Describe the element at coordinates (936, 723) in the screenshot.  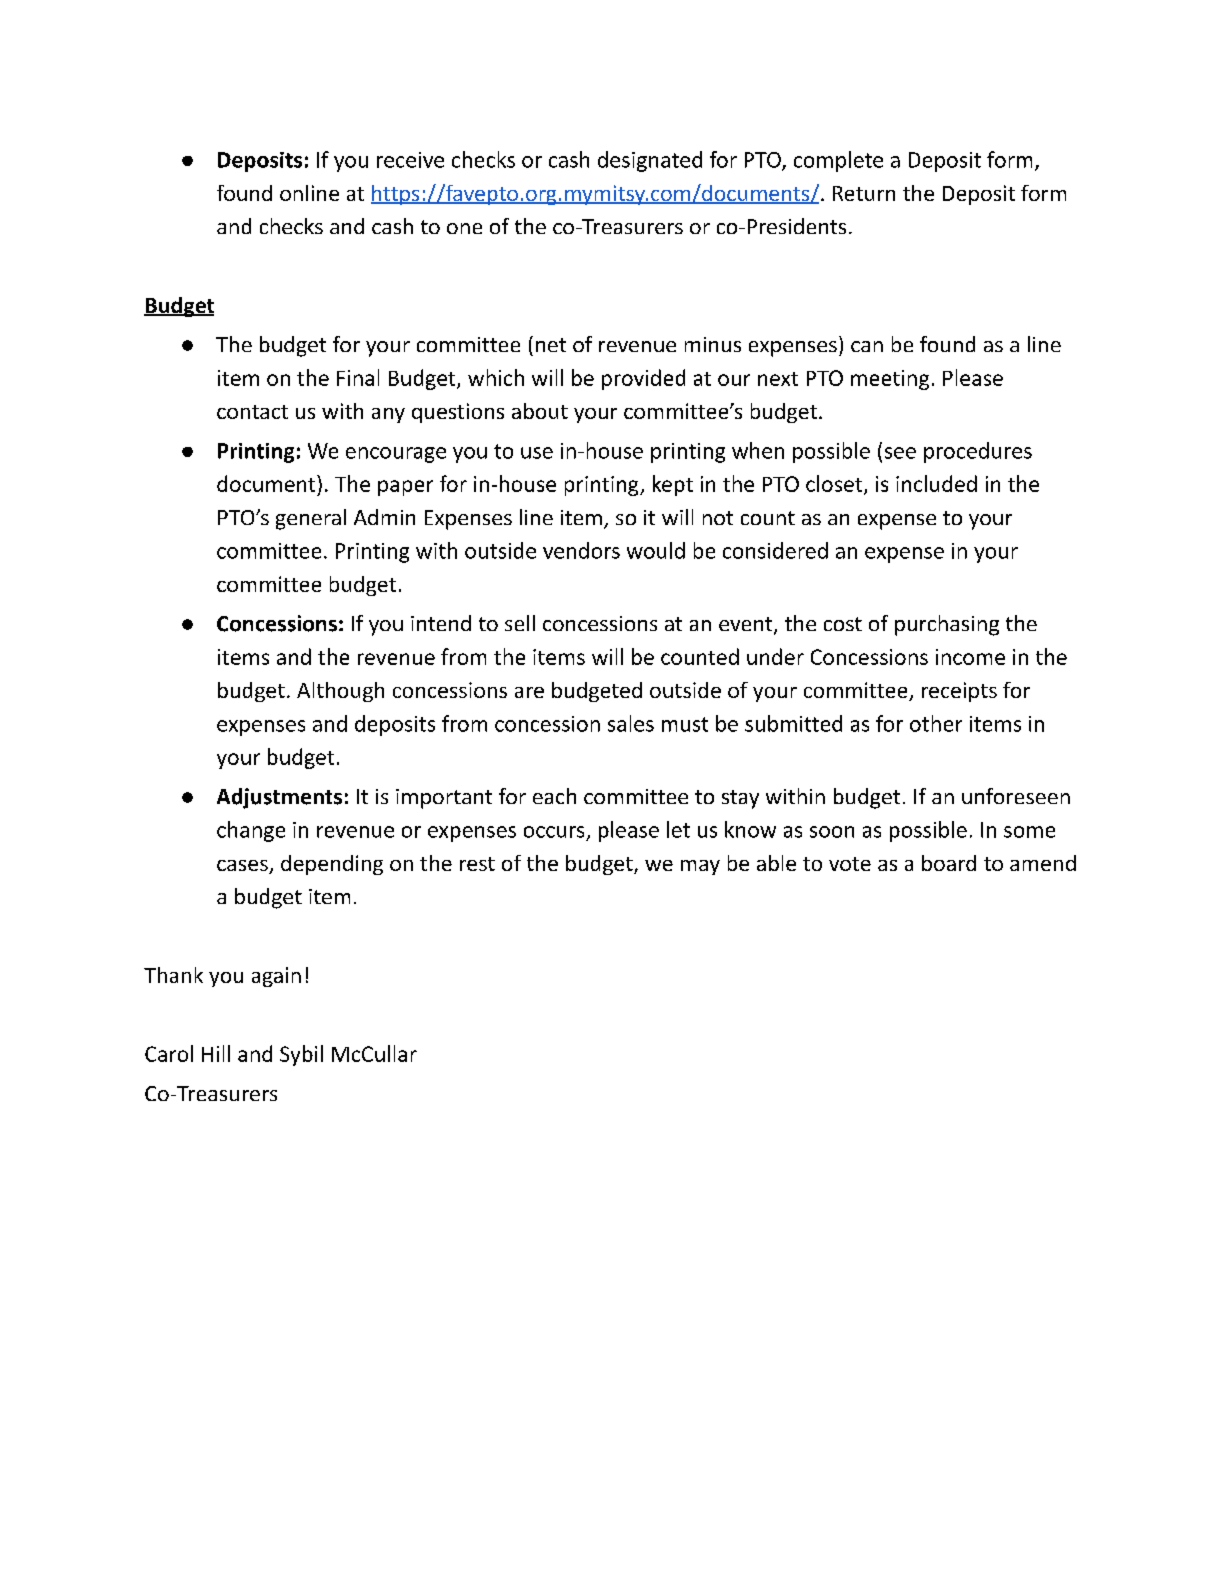
I see `other` at that location.
